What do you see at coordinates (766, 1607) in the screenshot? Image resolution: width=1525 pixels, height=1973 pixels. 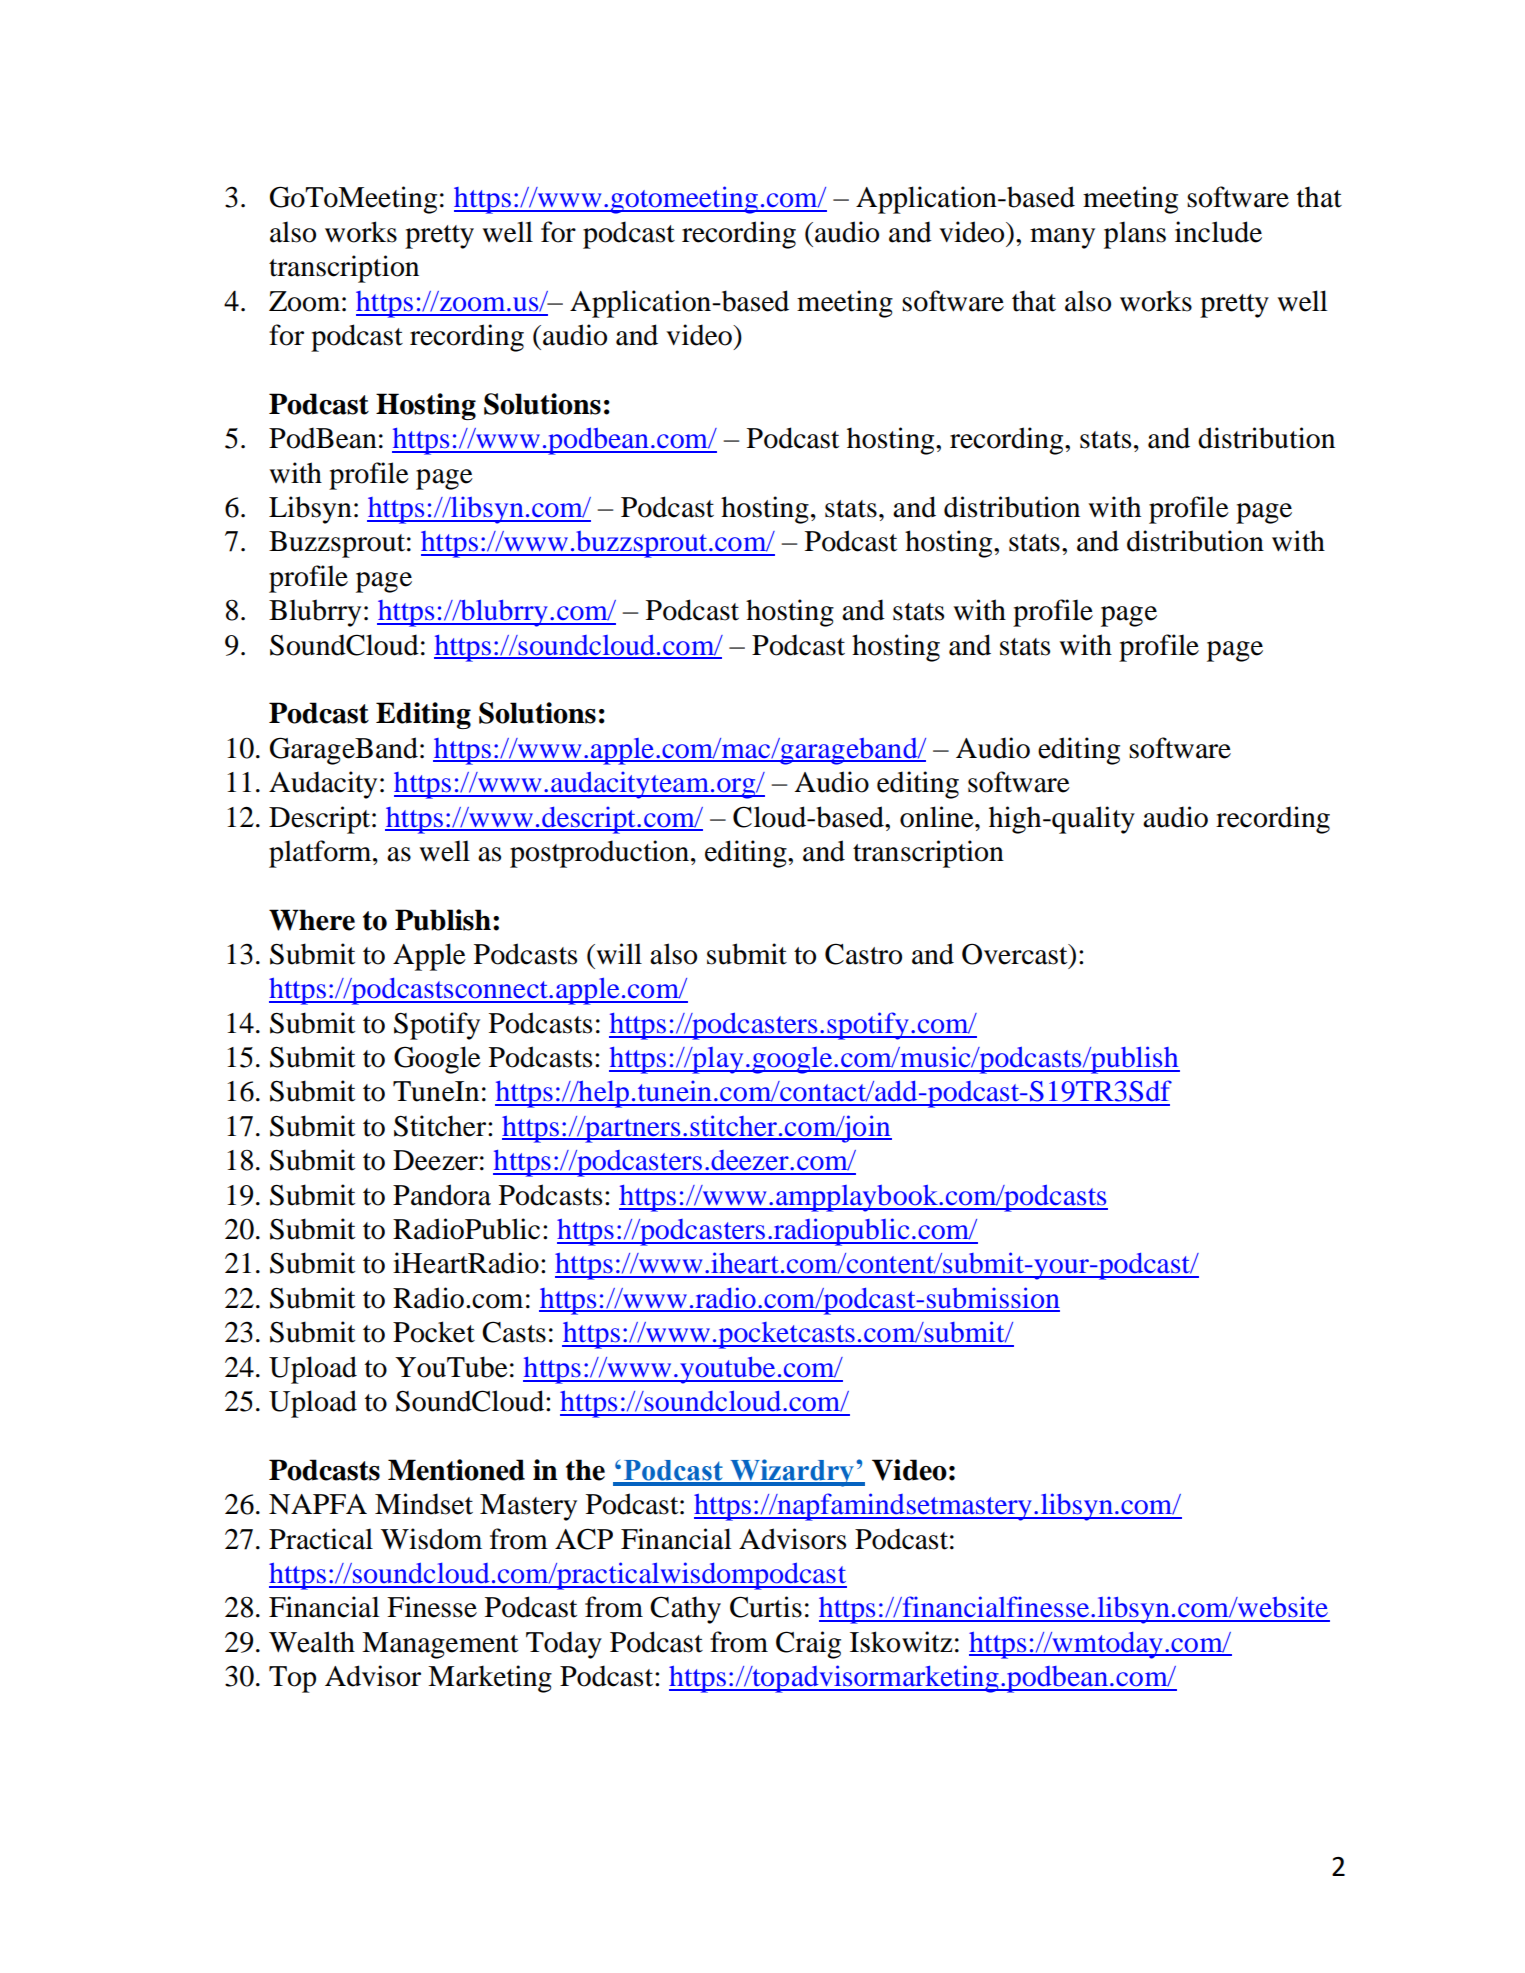 I see `Curtis` at bounding box center [766, 1607].
